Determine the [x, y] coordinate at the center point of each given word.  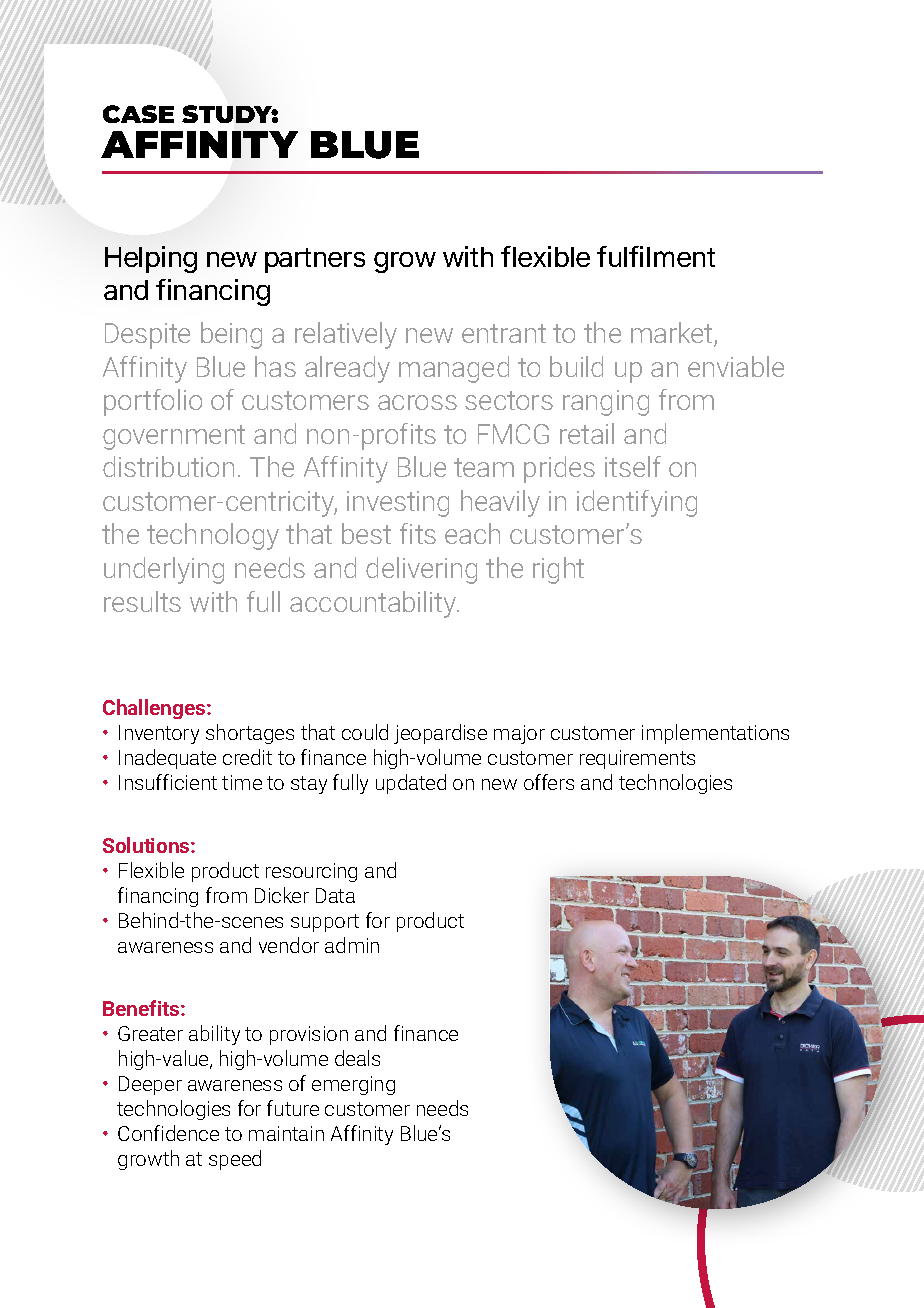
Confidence [168, 1133]
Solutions [147, 845]
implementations [715, 734]
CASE [138, 114]
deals [357, 1058]
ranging [606, 403]
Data [335, 895]
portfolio [153, 402]
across [417, 402]
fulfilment [656, 256]
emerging [353, 1085]
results [142, 601]
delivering [421, 570]
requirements [637, 759]
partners [315, 260]
